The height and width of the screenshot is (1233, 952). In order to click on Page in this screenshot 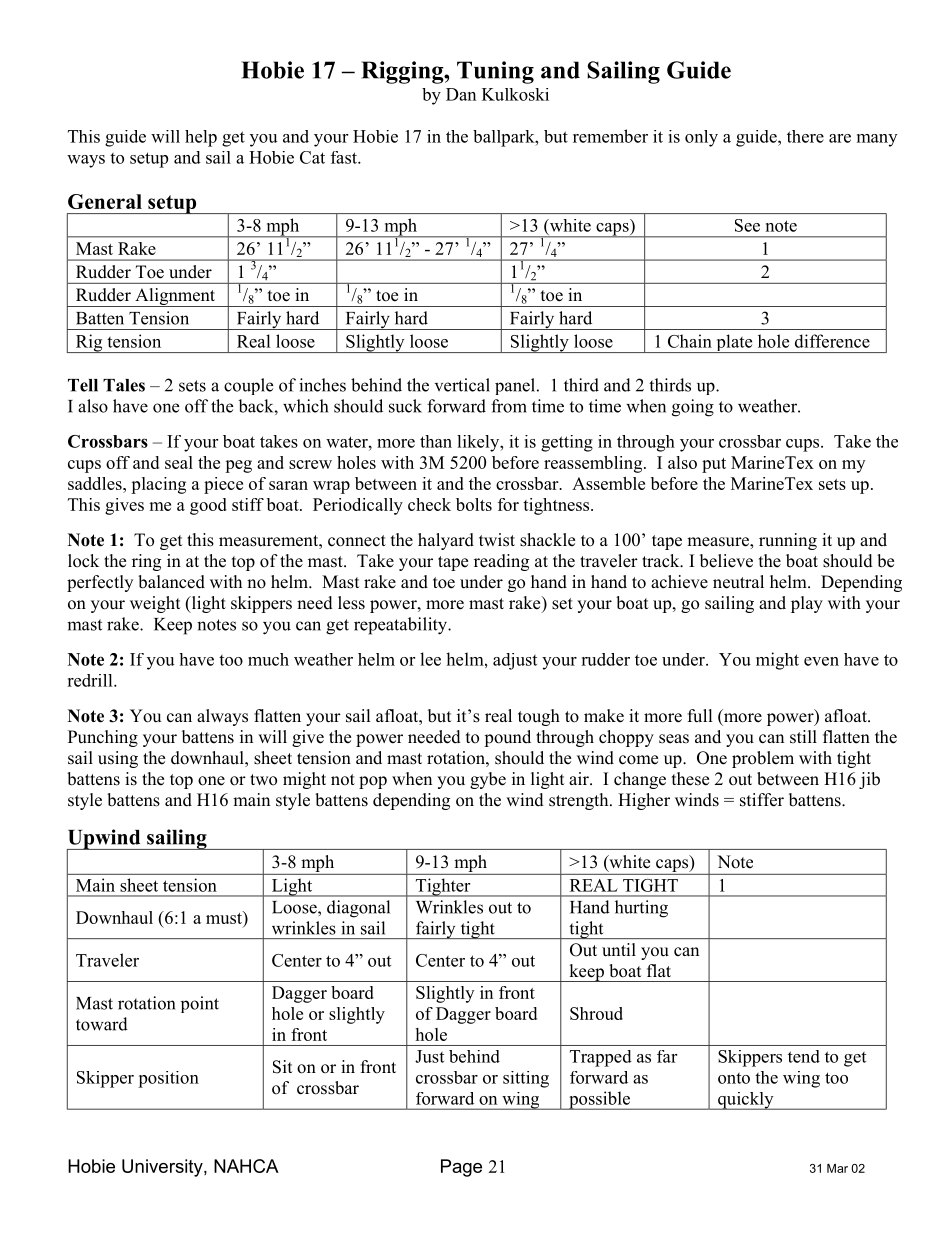, I will do `click(461, 1168)`.
